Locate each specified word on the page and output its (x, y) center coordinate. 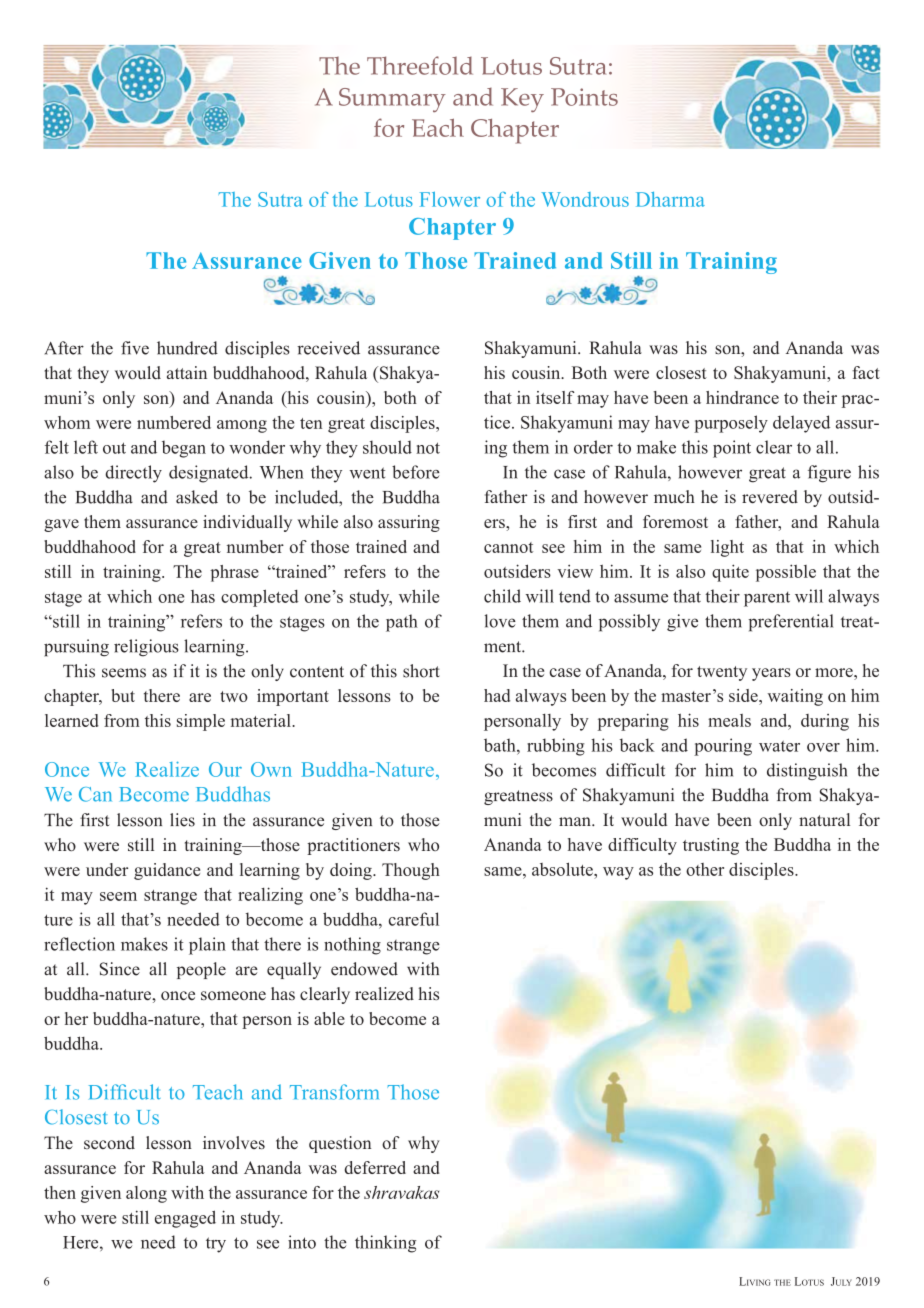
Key (522, 100)
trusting (711, 846)
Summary (392, 100)
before (416, 472)
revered (770, 497)
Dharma (670, 199)
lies (182, 820)
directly (133, 474)
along (146, 1194)
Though (411, 871)
